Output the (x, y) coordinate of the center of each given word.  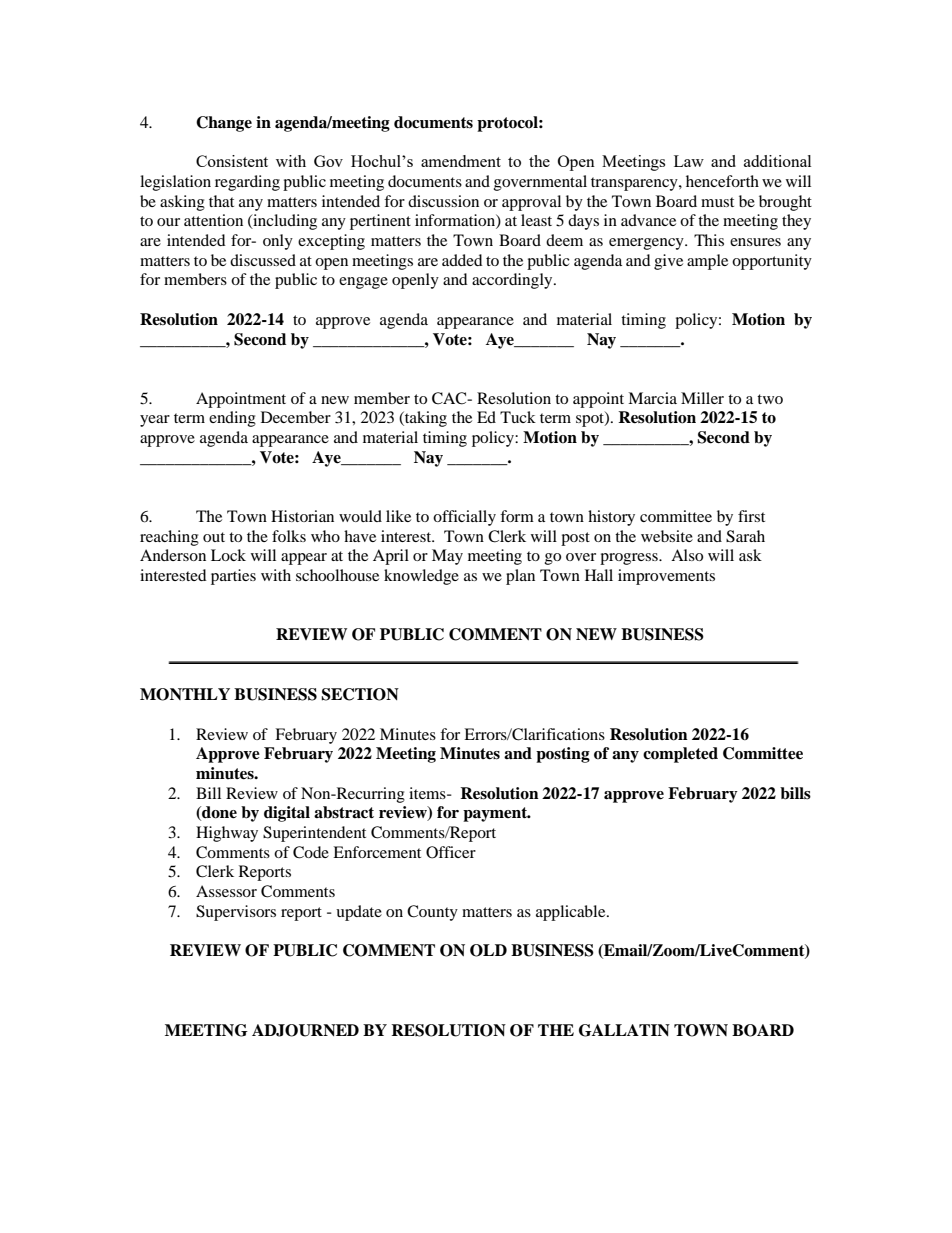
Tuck (518, 417)
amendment (461, 161)
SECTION (360, 694)
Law (689, 161)
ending (232, 419)
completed (680, 755)
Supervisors (236, 913)
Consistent (232, 161)
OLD (488, 950)
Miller (702, 398)
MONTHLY (185, 694)
